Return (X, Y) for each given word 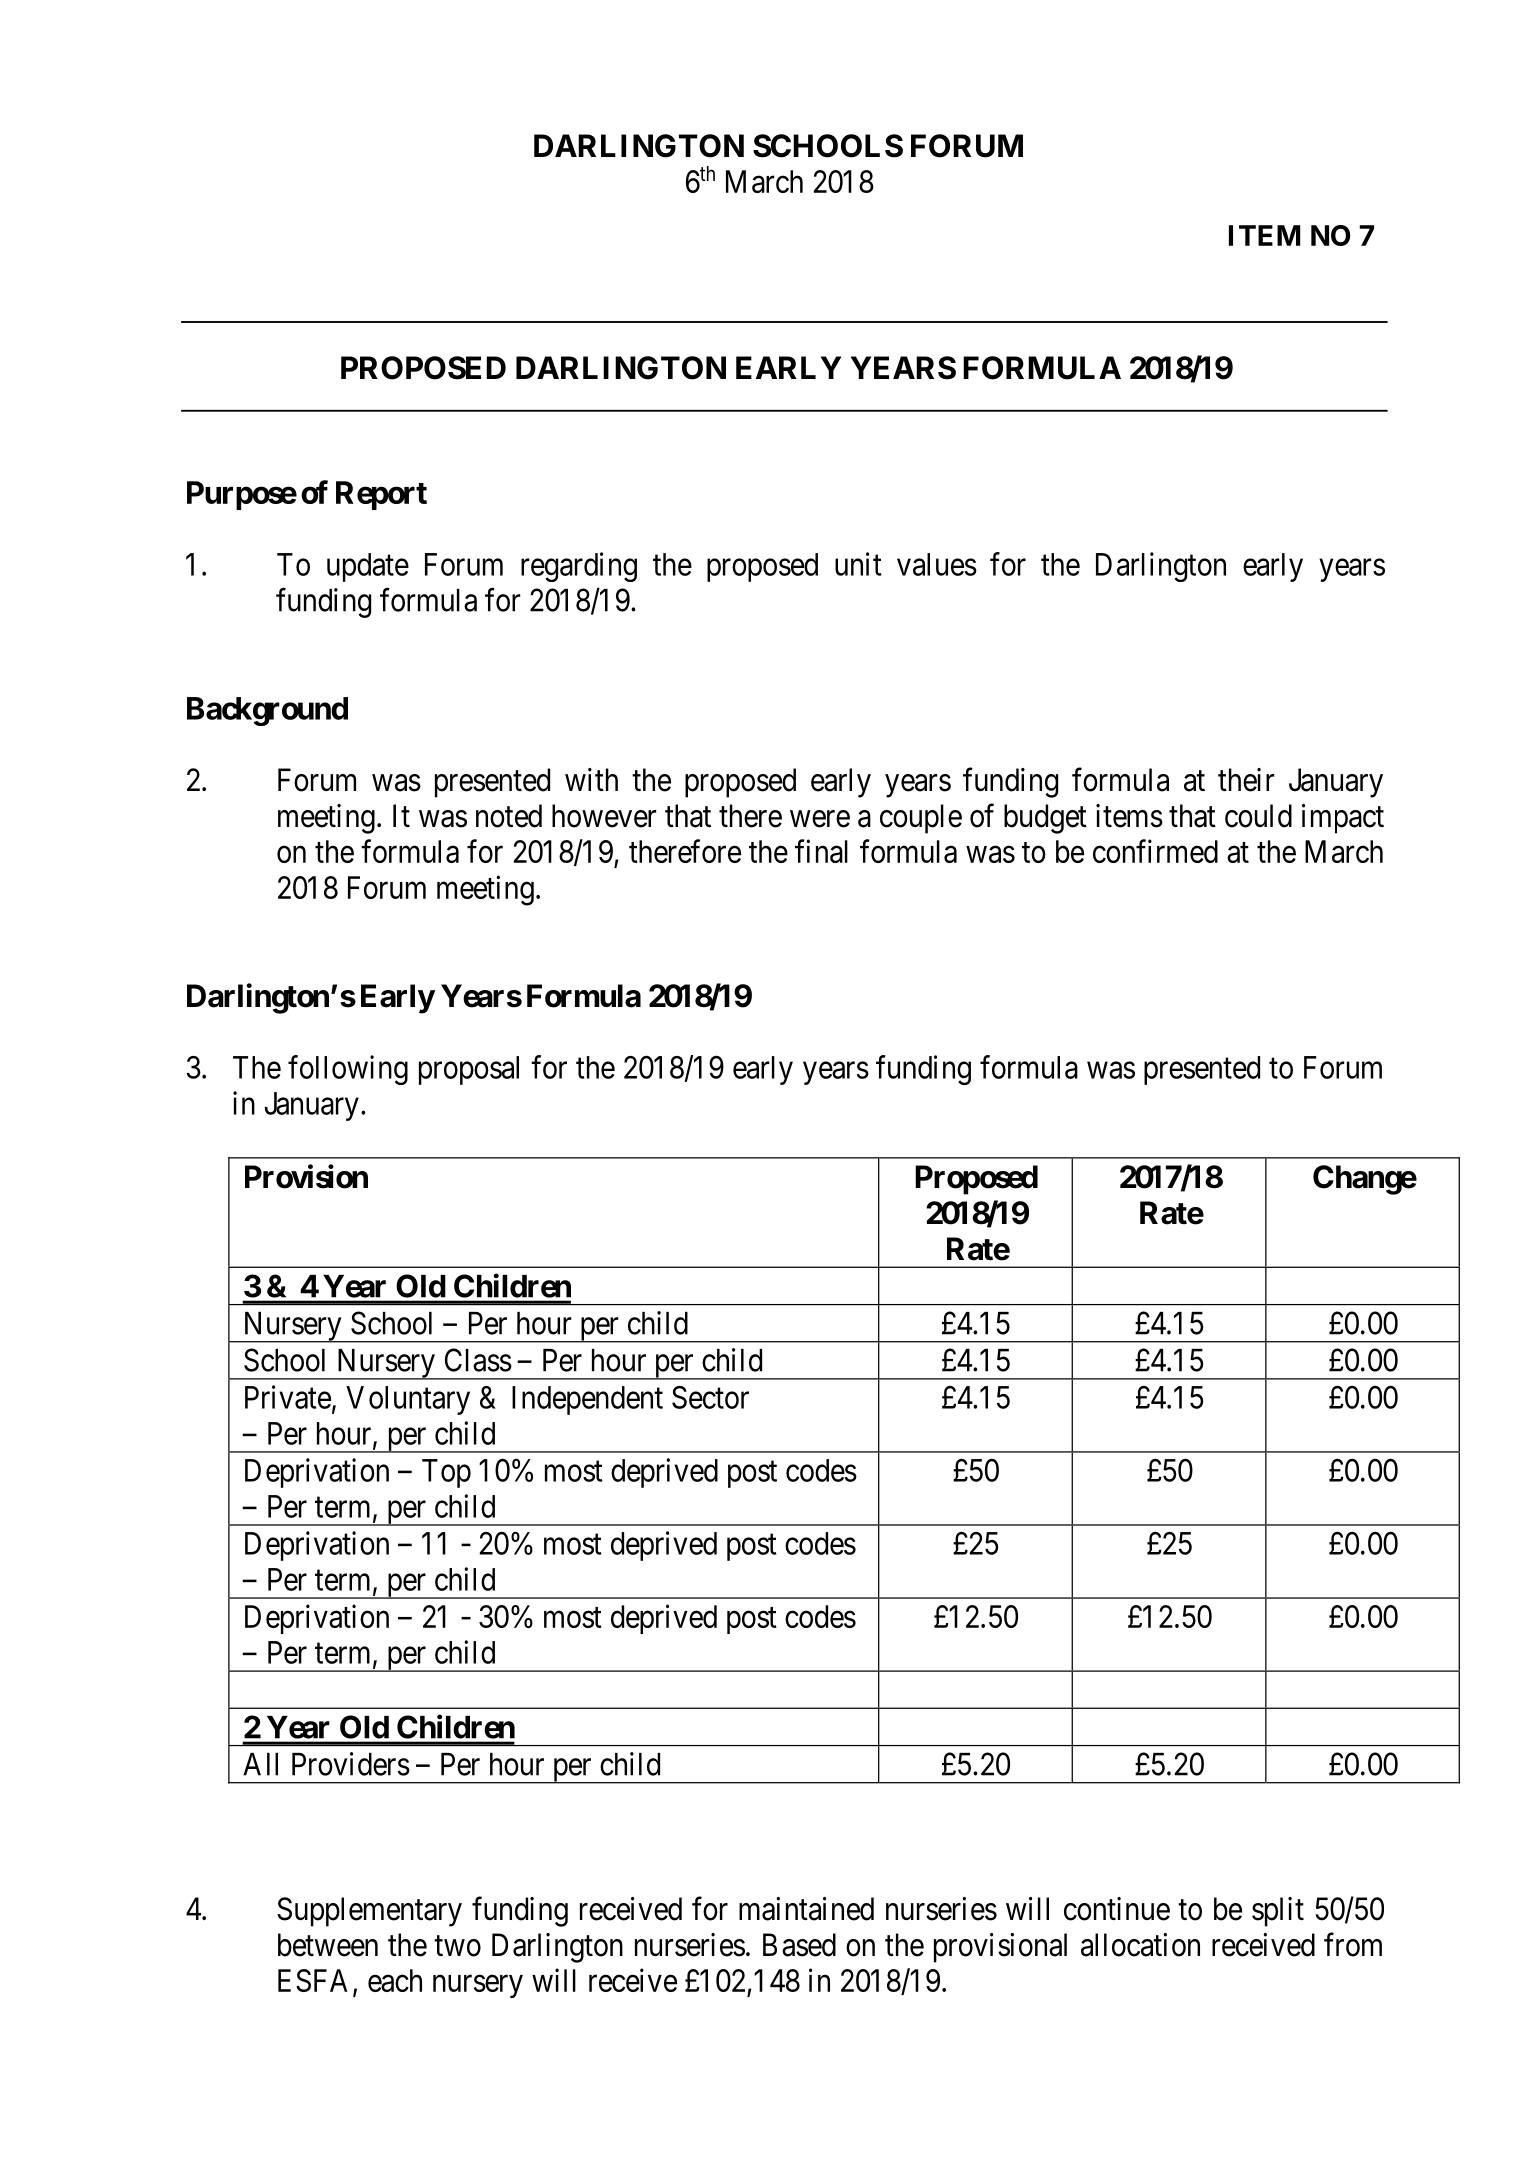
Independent (587, 1400)
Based (799, 1945)
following (348, 1070)
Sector (710, 1397)
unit (858, 564)
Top (446, 1473)
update (368, 567)
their (1246, 780)
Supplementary (369, 1912)
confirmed (1155, 851)
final (821, 851)
